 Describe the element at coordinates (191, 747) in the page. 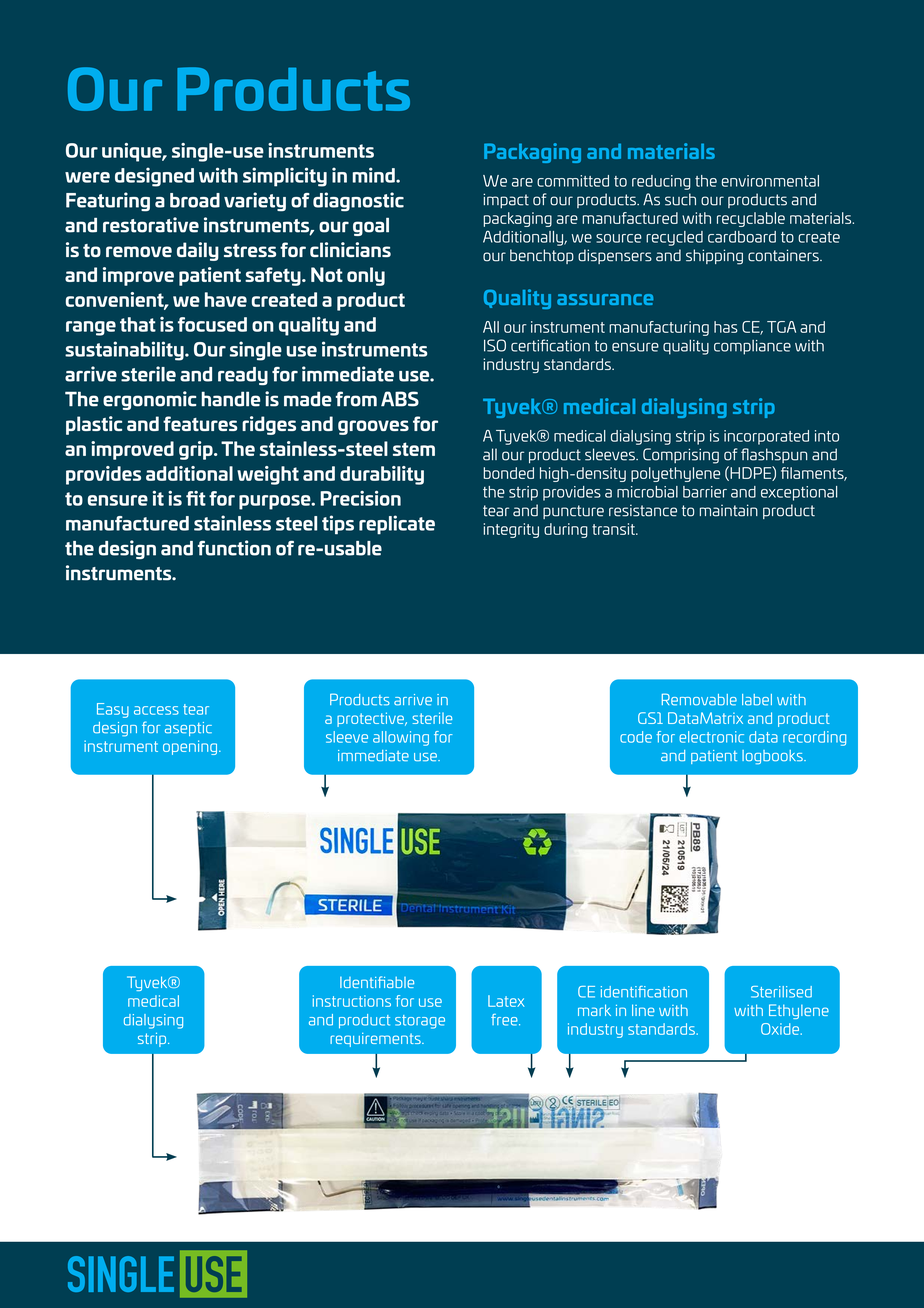

I see `opening` at that location.
